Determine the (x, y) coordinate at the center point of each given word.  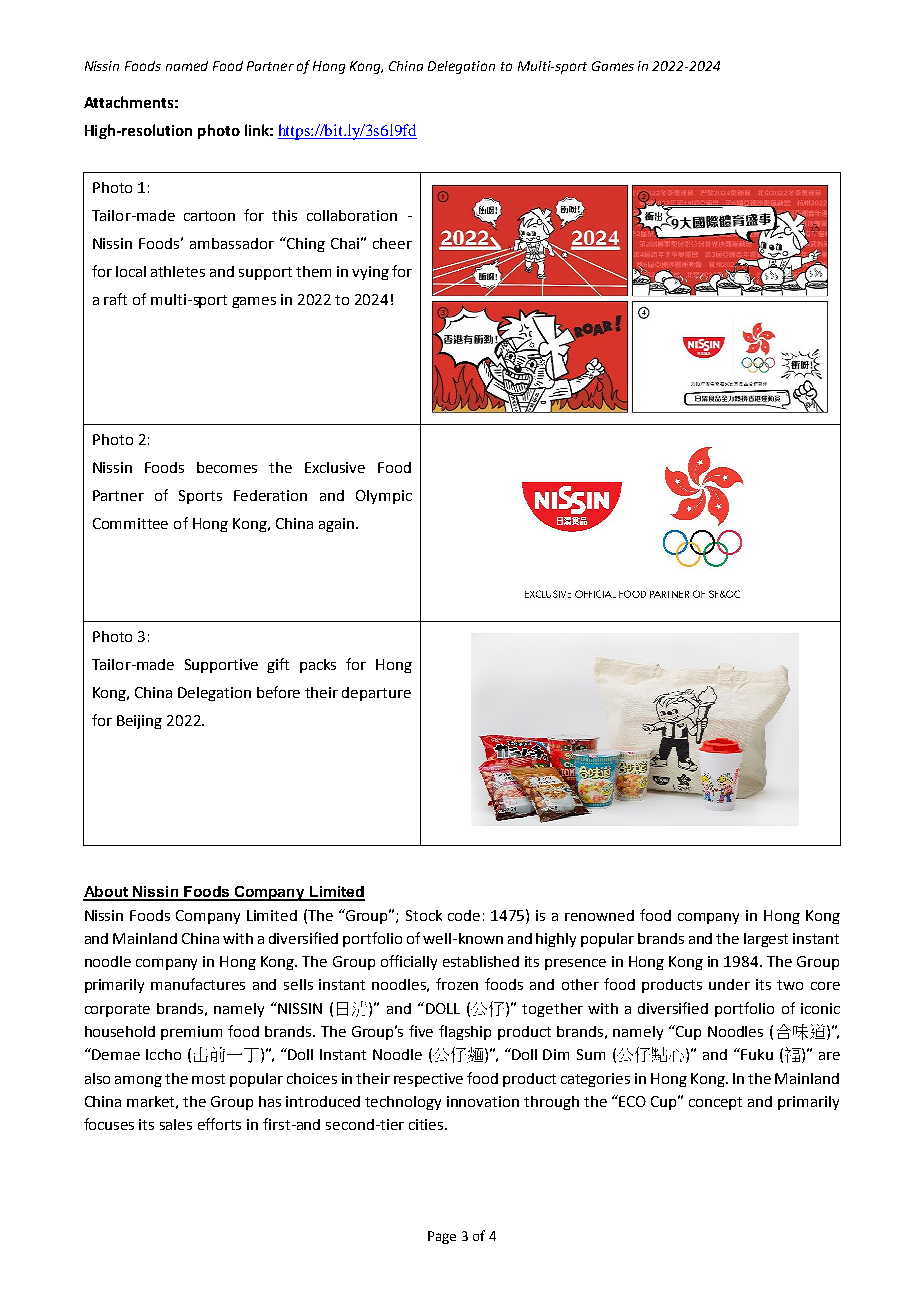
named (187, 66)
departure (376, 694)
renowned (599, 915)
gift (278, 665)
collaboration (352, 215)
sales (176, 1124)
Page (442, 1237)
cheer (392, 243)
